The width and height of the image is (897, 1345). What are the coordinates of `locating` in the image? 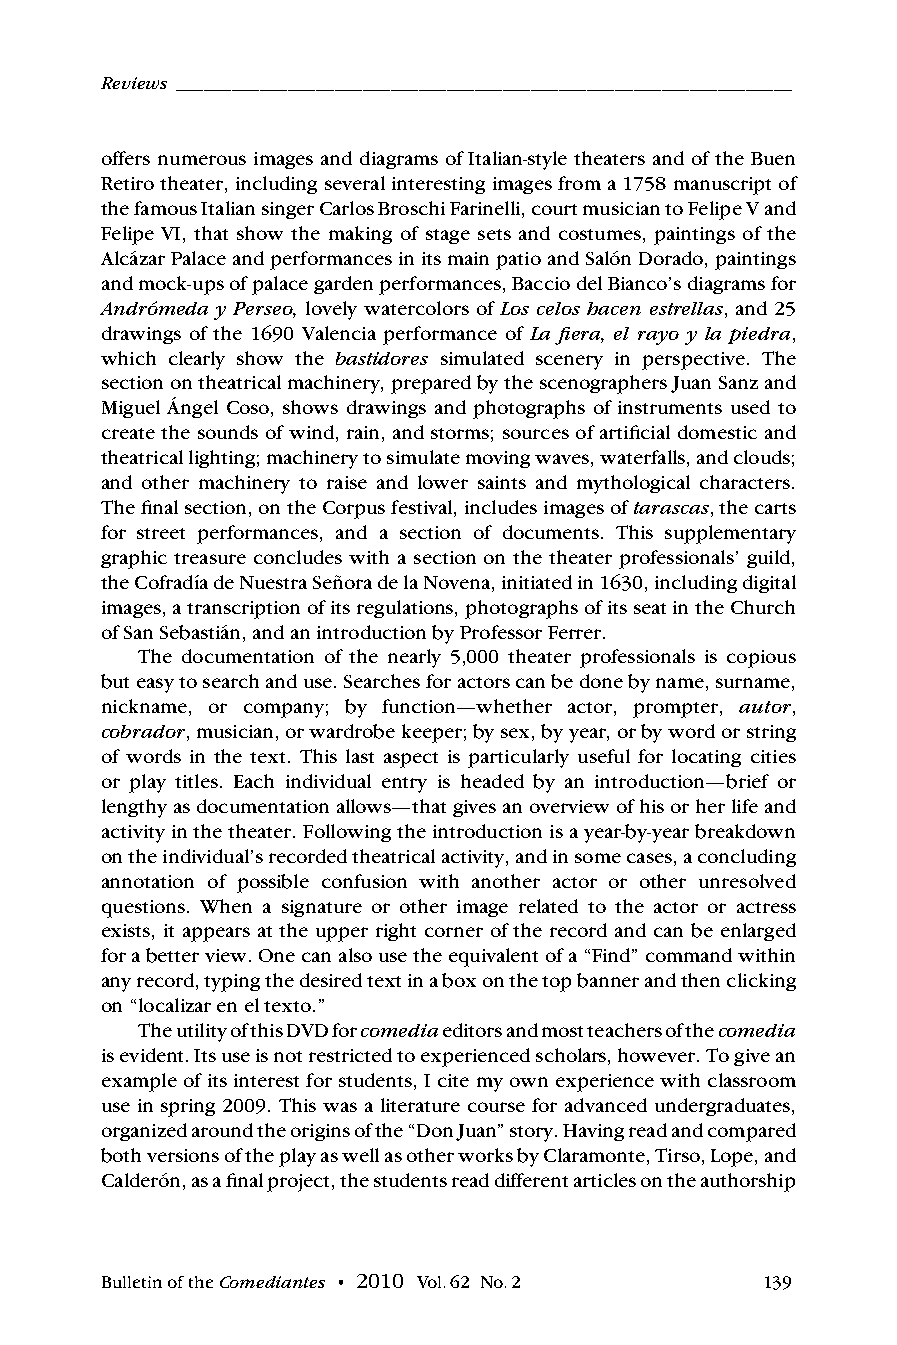 It's located at (706, 758).
